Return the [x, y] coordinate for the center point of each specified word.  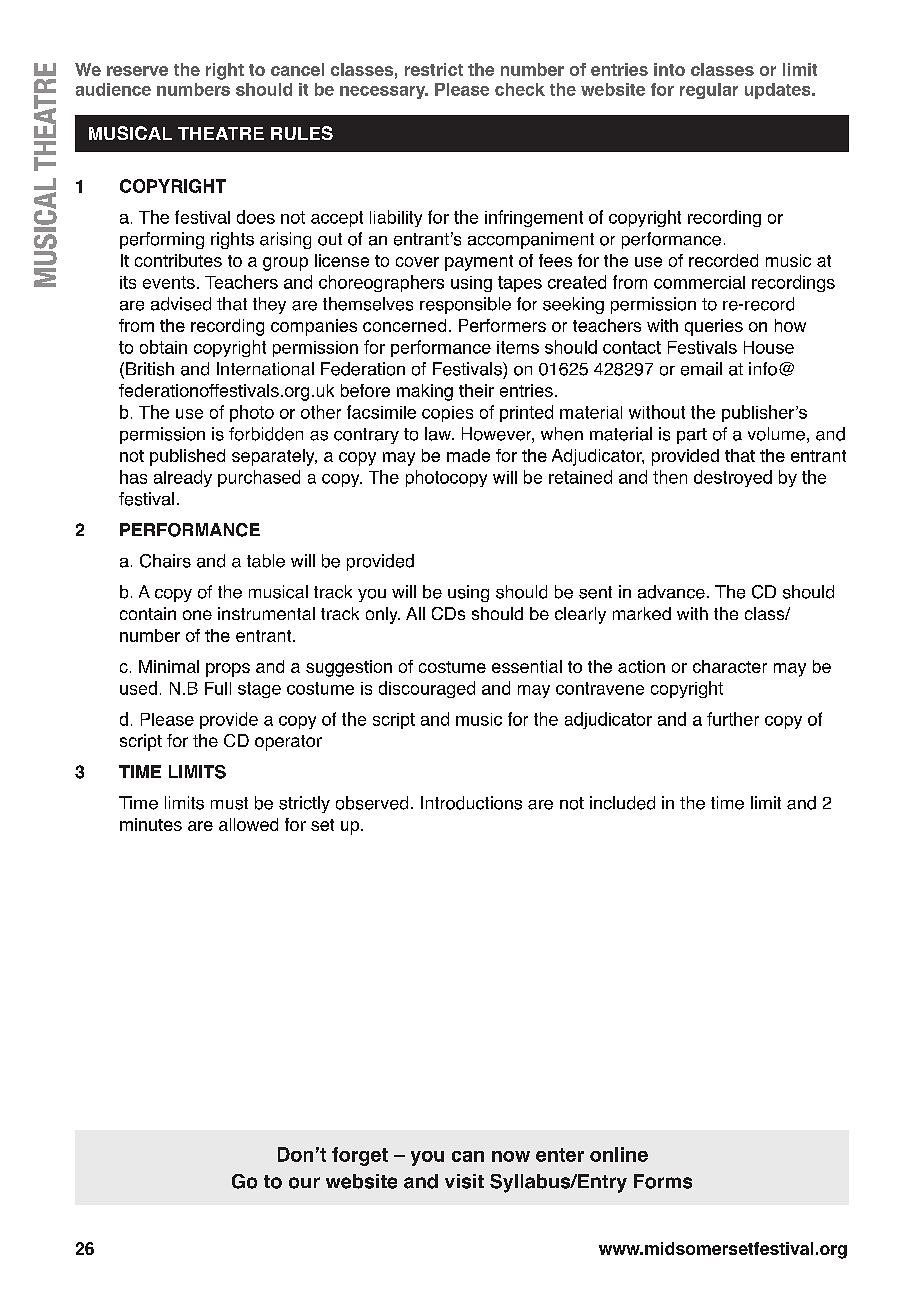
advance [671, 592]
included [622, 803]
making [425, 392]
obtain [163, 347]
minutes [151, 824]
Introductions [471, 803]
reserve [137, 71]
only [383, 615]
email [701, 369]
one [197, 615]
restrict [434, 69]
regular [709, 91]
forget [360, 1156]
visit [464, 1181]
